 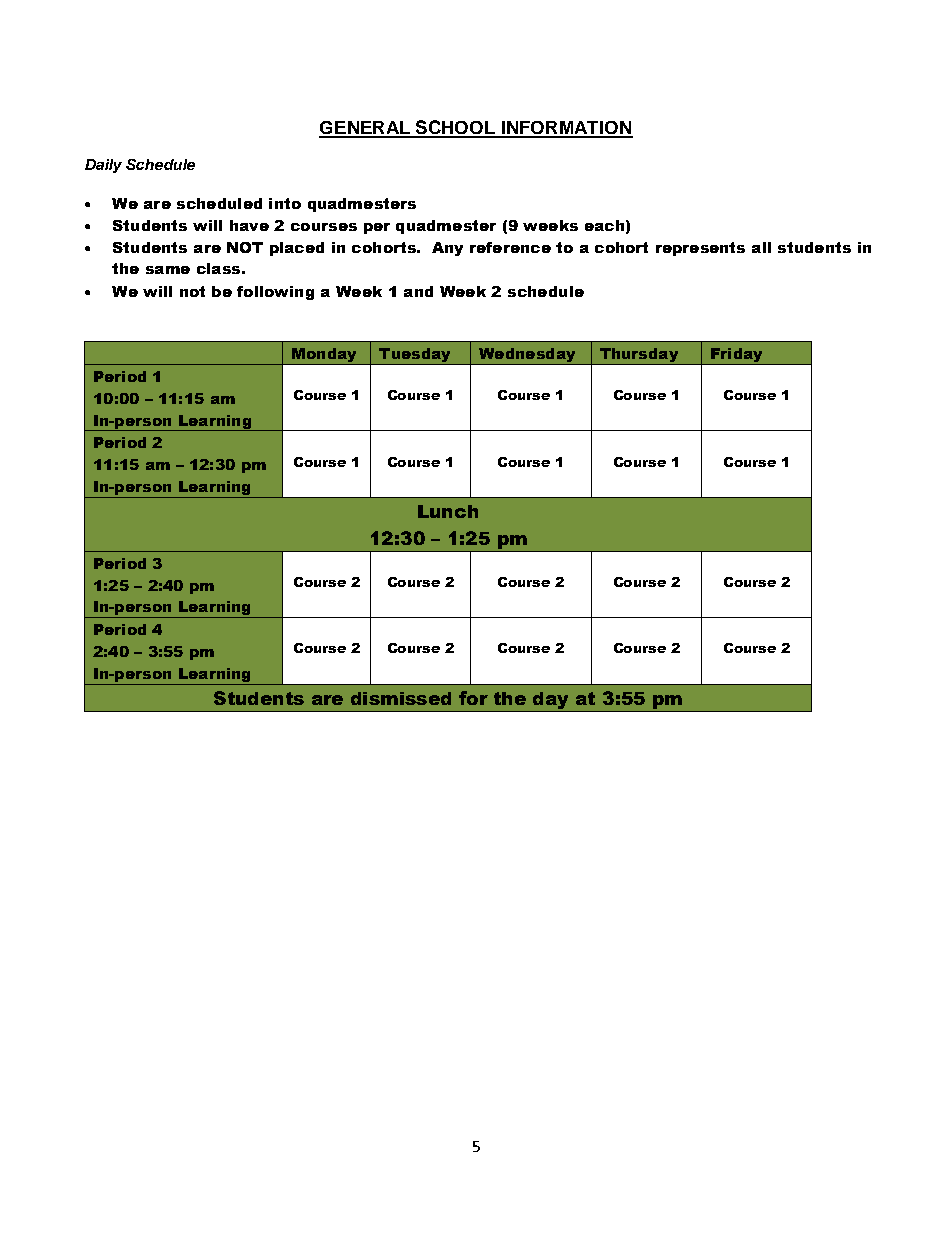 What do you see at coordinates (448, 511) in the document?
I see `Lunch` at bounding box center [448, 511].
